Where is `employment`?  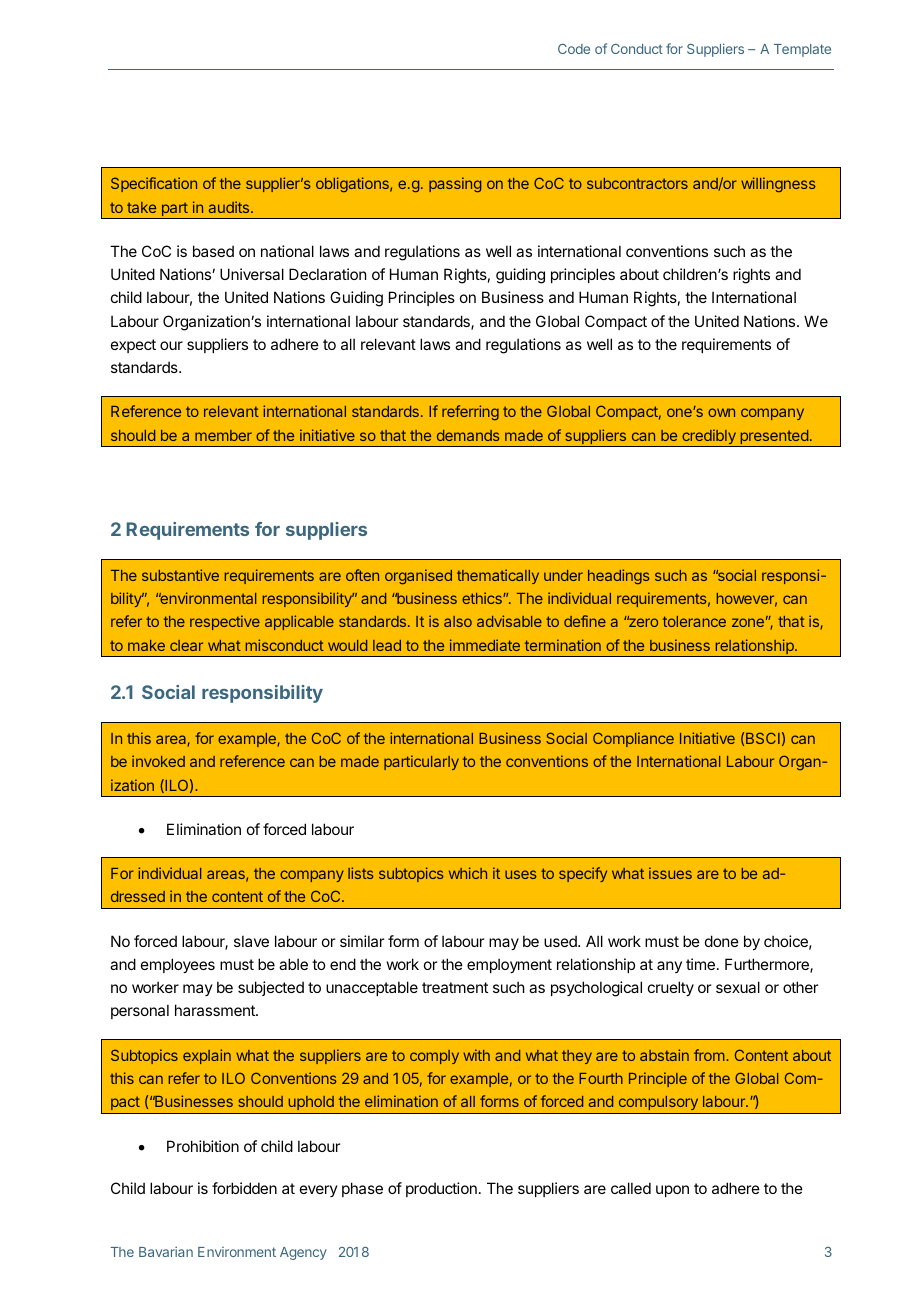
employment is located at coordinates (509, 965).
